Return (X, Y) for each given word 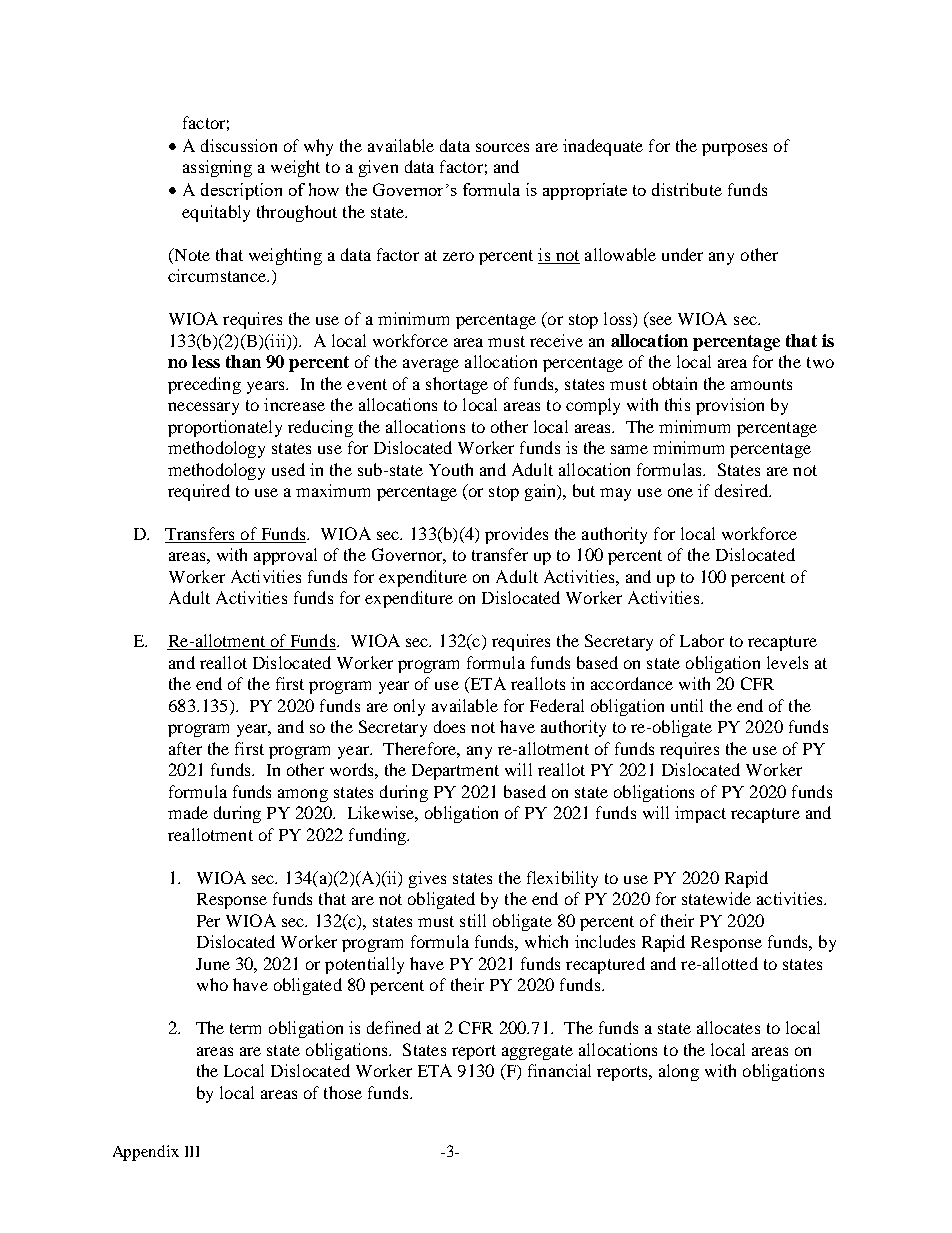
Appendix (146, 1153)
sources (502, 147)
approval (285, 556)
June (213, 964)
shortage (457, 385)
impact (700, 814)
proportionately (225, 428)
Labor (702, 640)
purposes (734, 149)
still (473, 920)
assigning (217, 168)
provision (730, 406)
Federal (557, 705)
